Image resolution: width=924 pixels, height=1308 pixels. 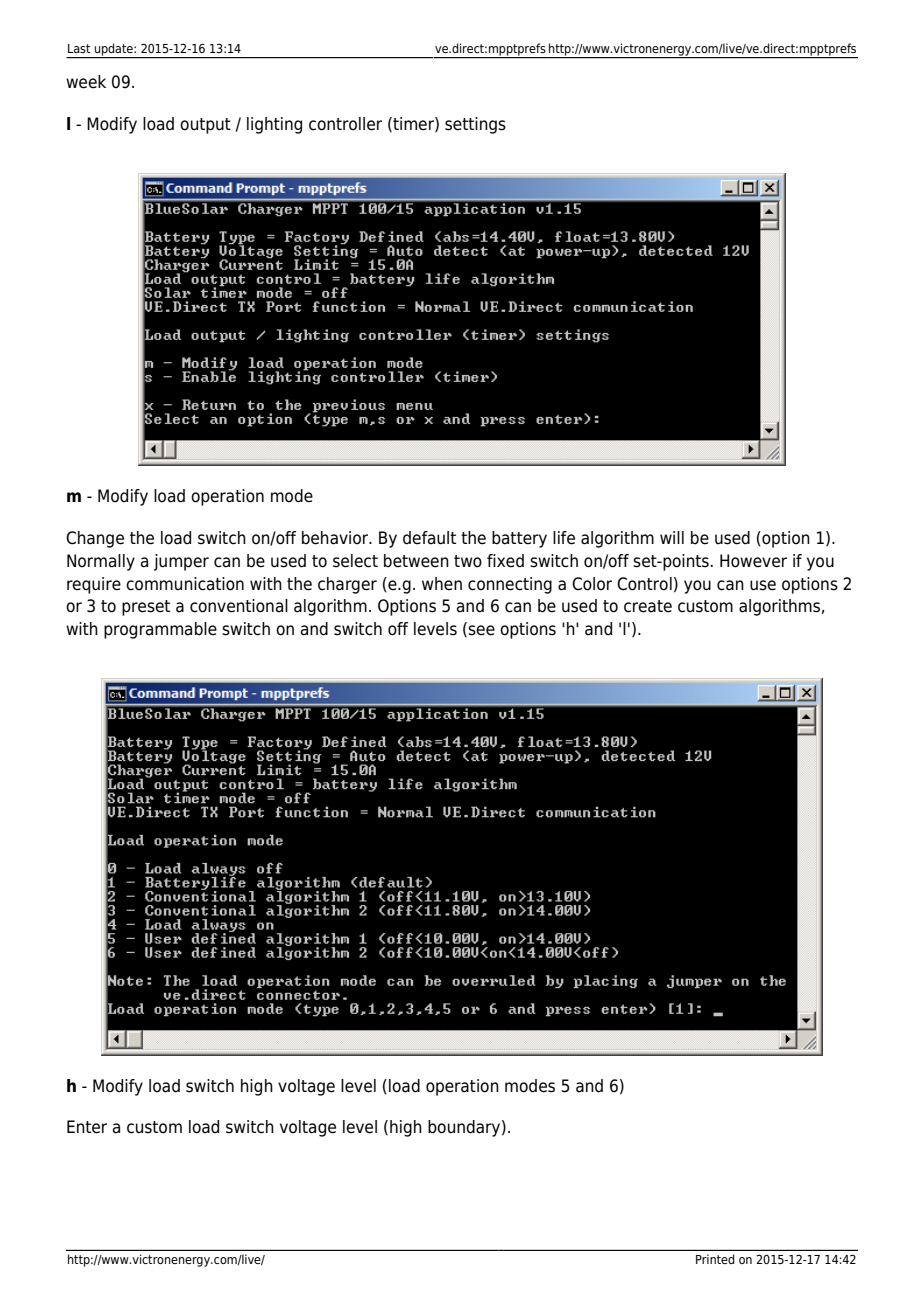 What do you see at coordinates (481, 630) in the screenshot?
I see `see` at bounding box center [481, 630].
